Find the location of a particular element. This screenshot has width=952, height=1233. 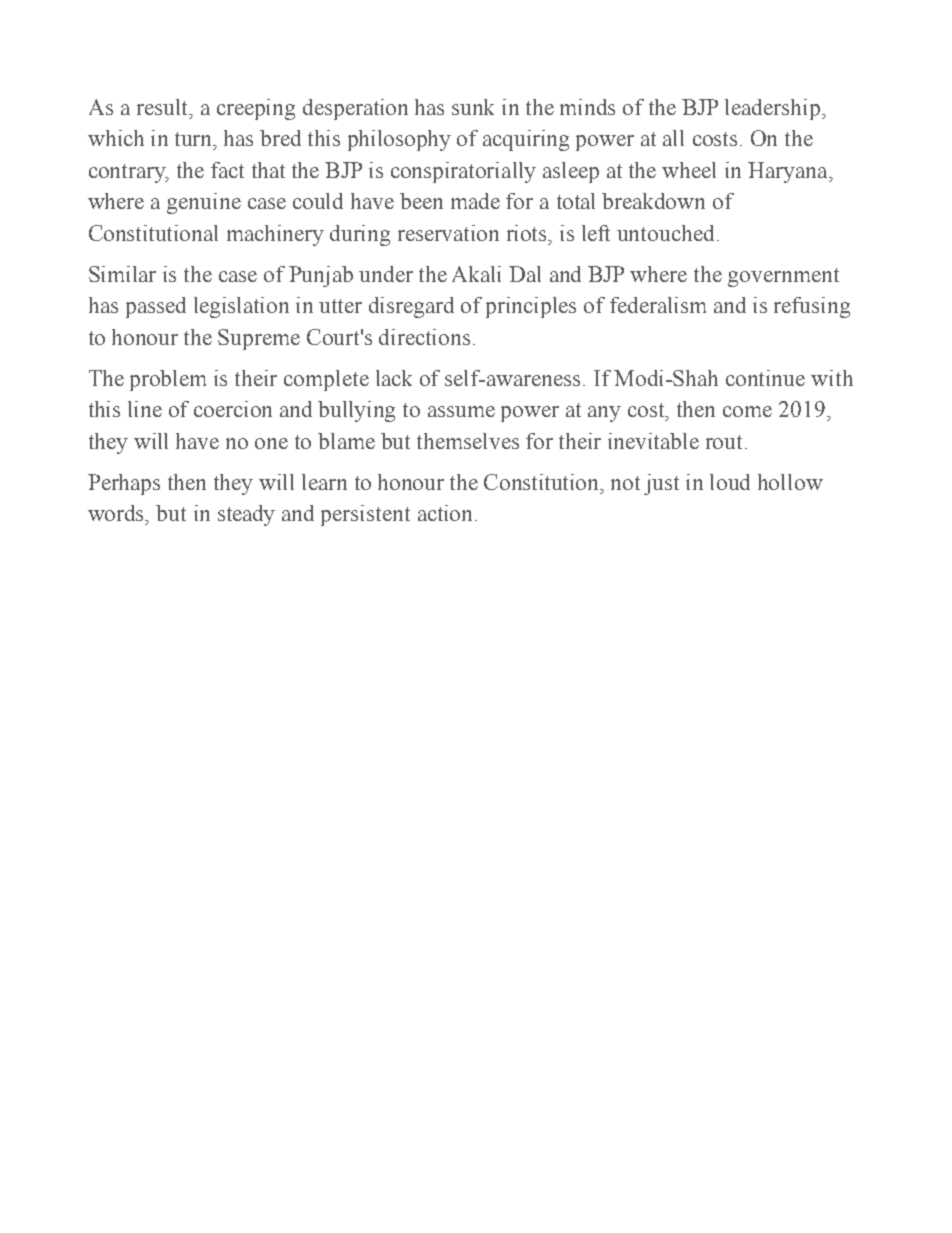

result is located at coordinates (163, 107).
